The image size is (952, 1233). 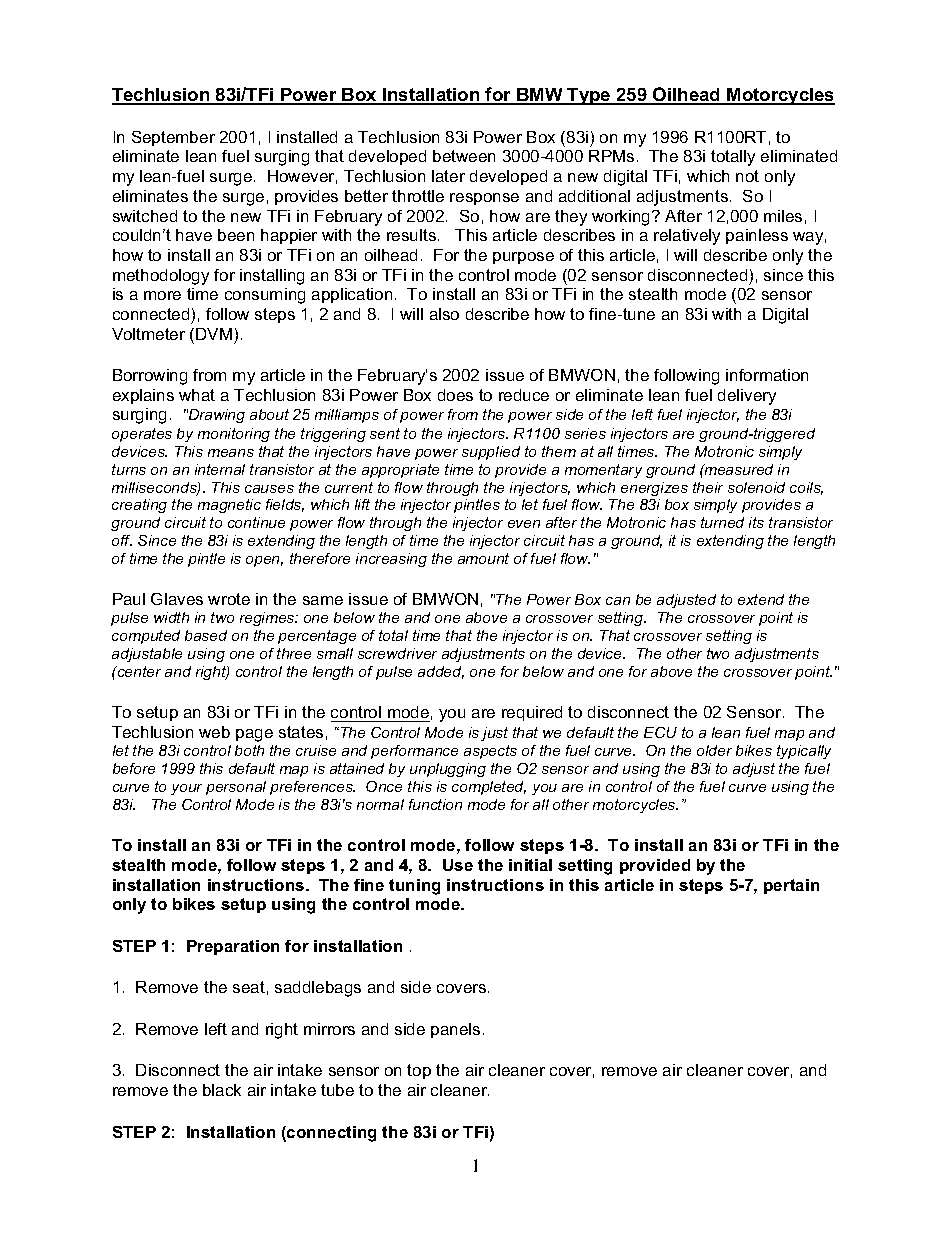 I want to click on not, so click(x=747, y=176).
